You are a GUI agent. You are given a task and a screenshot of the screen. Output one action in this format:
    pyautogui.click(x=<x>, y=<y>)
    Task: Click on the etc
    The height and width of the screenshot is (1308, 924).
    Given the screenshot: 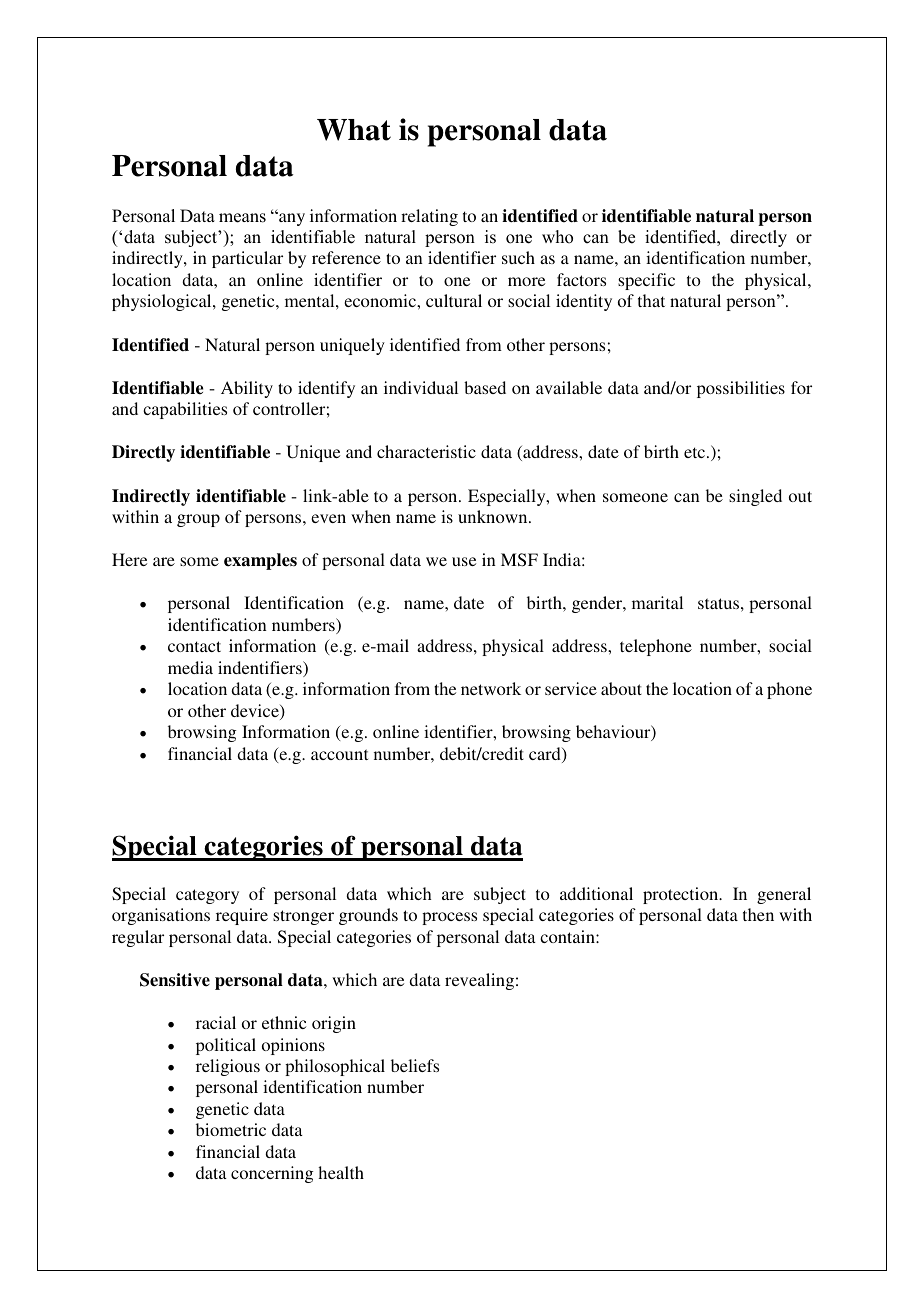 What is the action you would take?
    pyautogui.click(x=696, y=452)
